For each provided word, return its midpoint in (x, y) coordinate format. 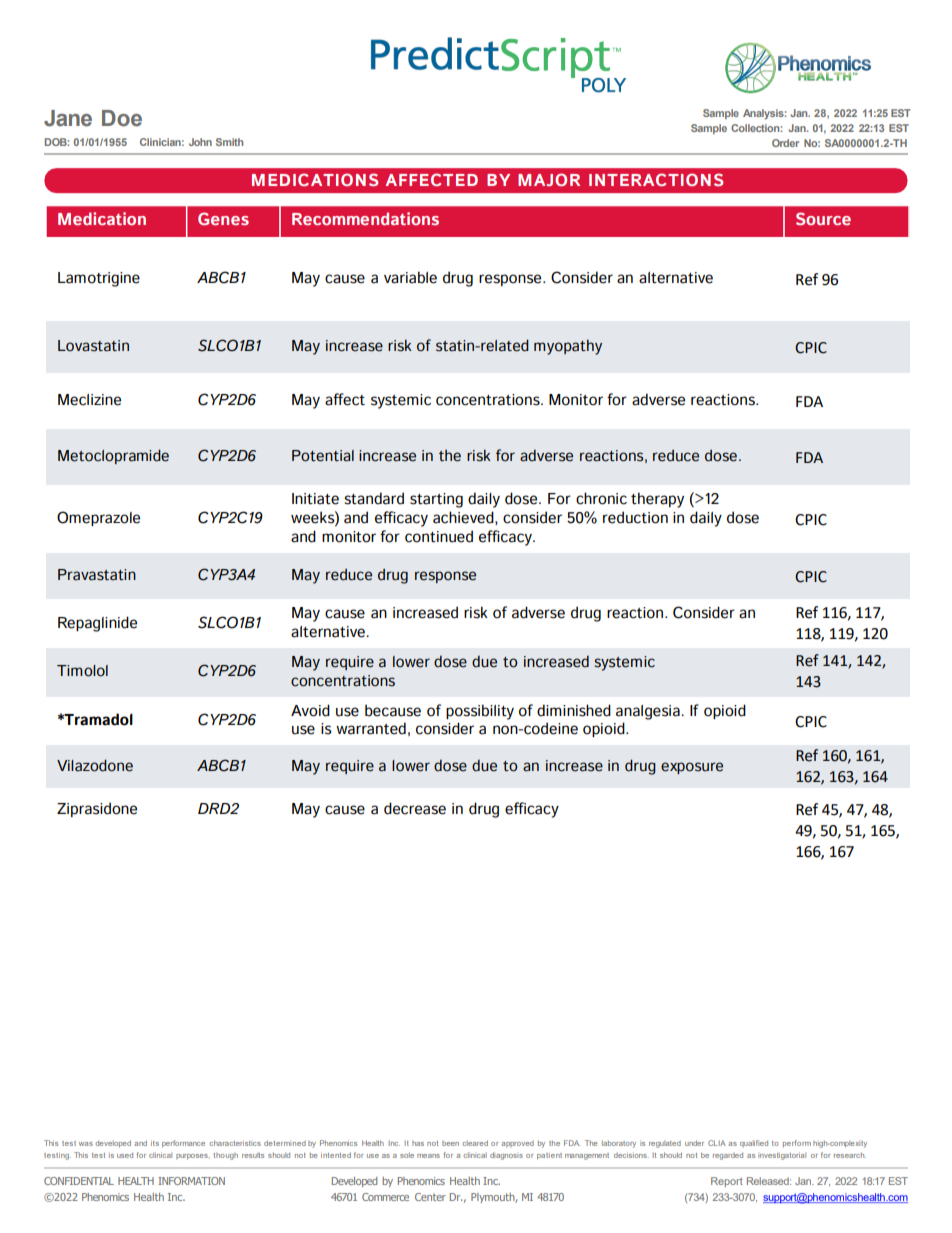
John (200, 142)
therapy (657, 500)
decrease (415, 808)
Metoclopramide (113, 456)
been (450, 1143)
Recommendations (365, 218)
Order (785, 143)
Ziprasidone (97, 809)
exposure (692, 768)
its (155, 1143)
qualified (754, 1143)
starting (436, 500)
